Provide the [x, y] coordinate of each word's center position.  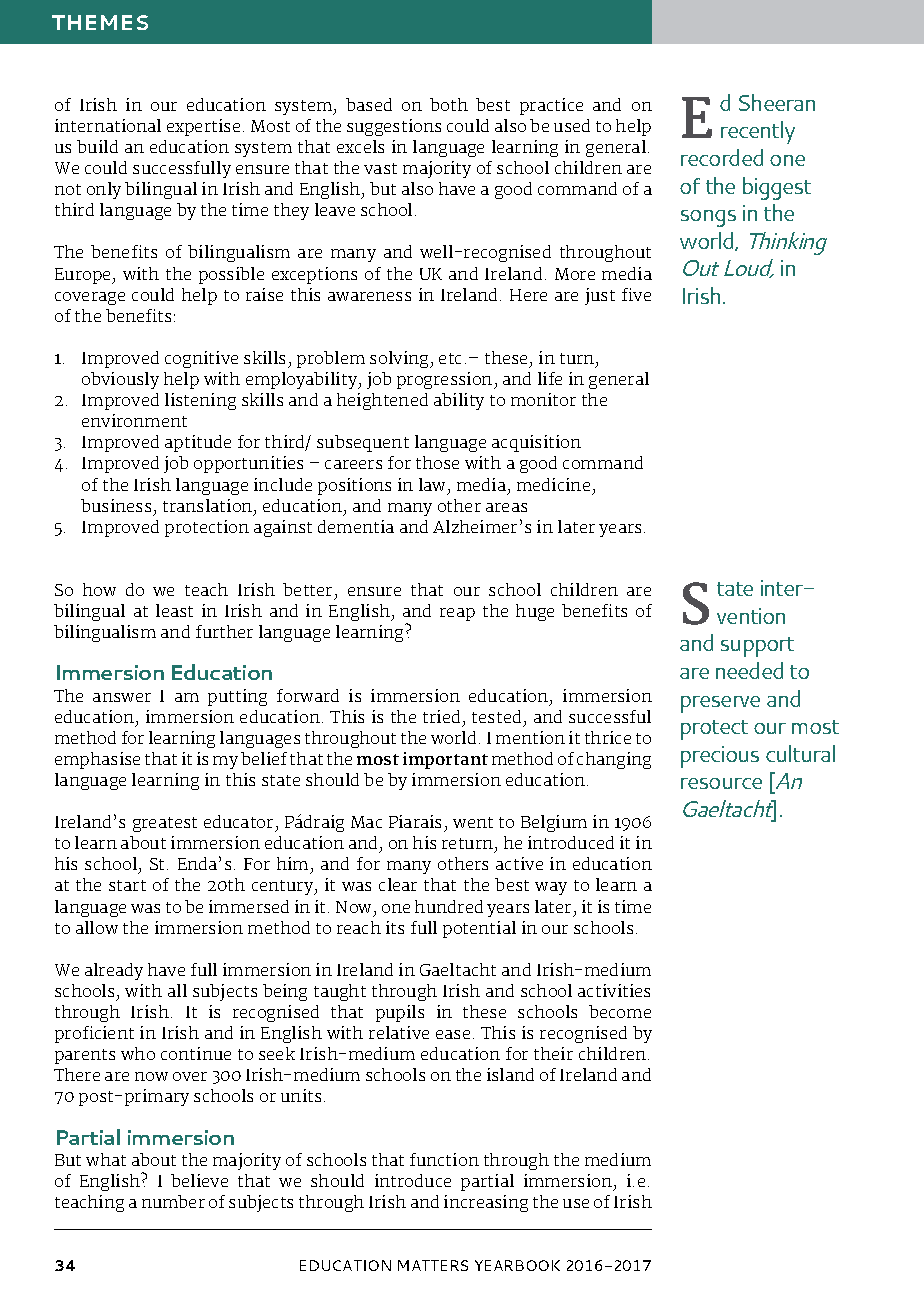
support [757, 647]
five [636, 294]
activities [614, 990]
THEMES [100, 22]
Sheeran [777, 102]
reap [457, 614]
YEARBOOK [517, 1265]
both [449, 104]
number [173, 1201]
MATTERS [433, 1265]
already [114, 971]
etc [450, 358]
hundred [449, 906]
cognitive [201, 359]
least [174, 610]
